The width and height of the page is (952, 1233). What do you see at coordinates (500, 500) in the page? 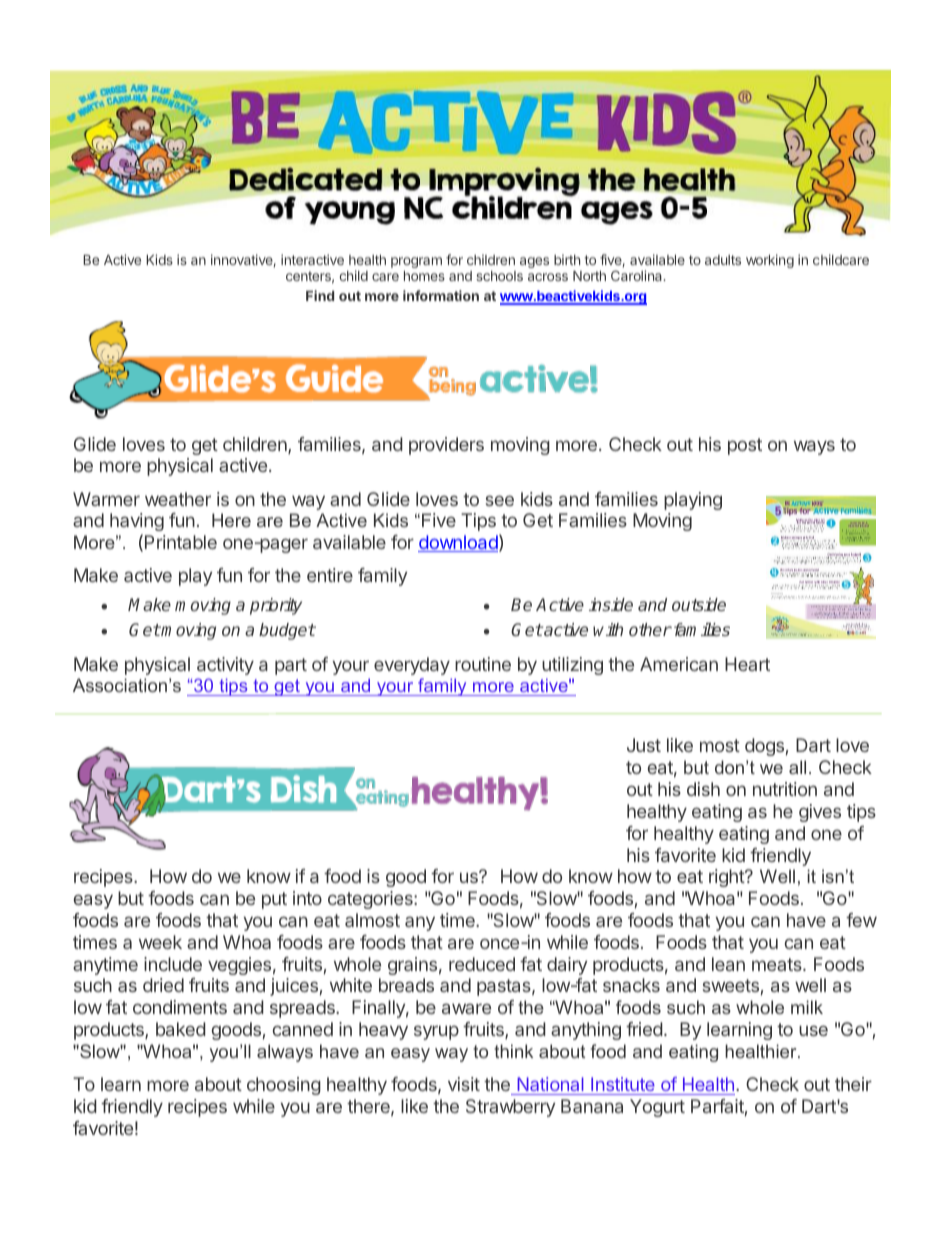
I see `see` at bounding box center [500, 500].
